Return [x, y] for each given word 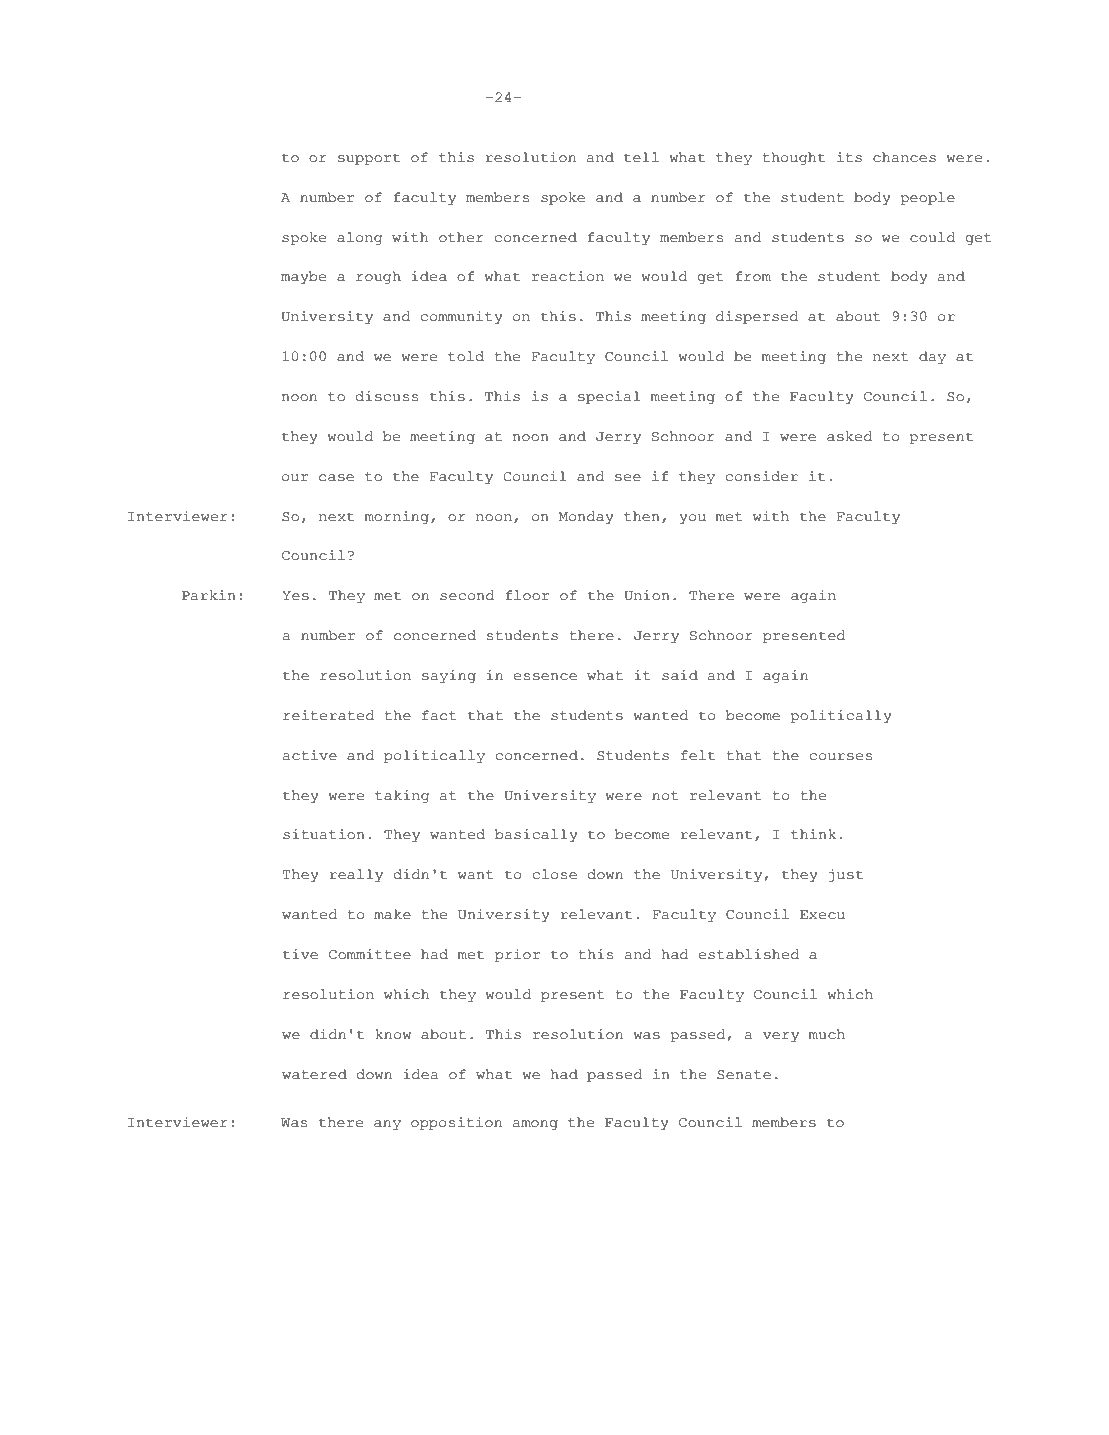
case [336, 478]
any [387, 1125]
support [369, 159]
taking [402, 796]
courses [841, 757]
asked [850, 436]
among [535, 1125]
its [849, 157]
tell [641, 157]
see [628, 478]
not [665, 796]
